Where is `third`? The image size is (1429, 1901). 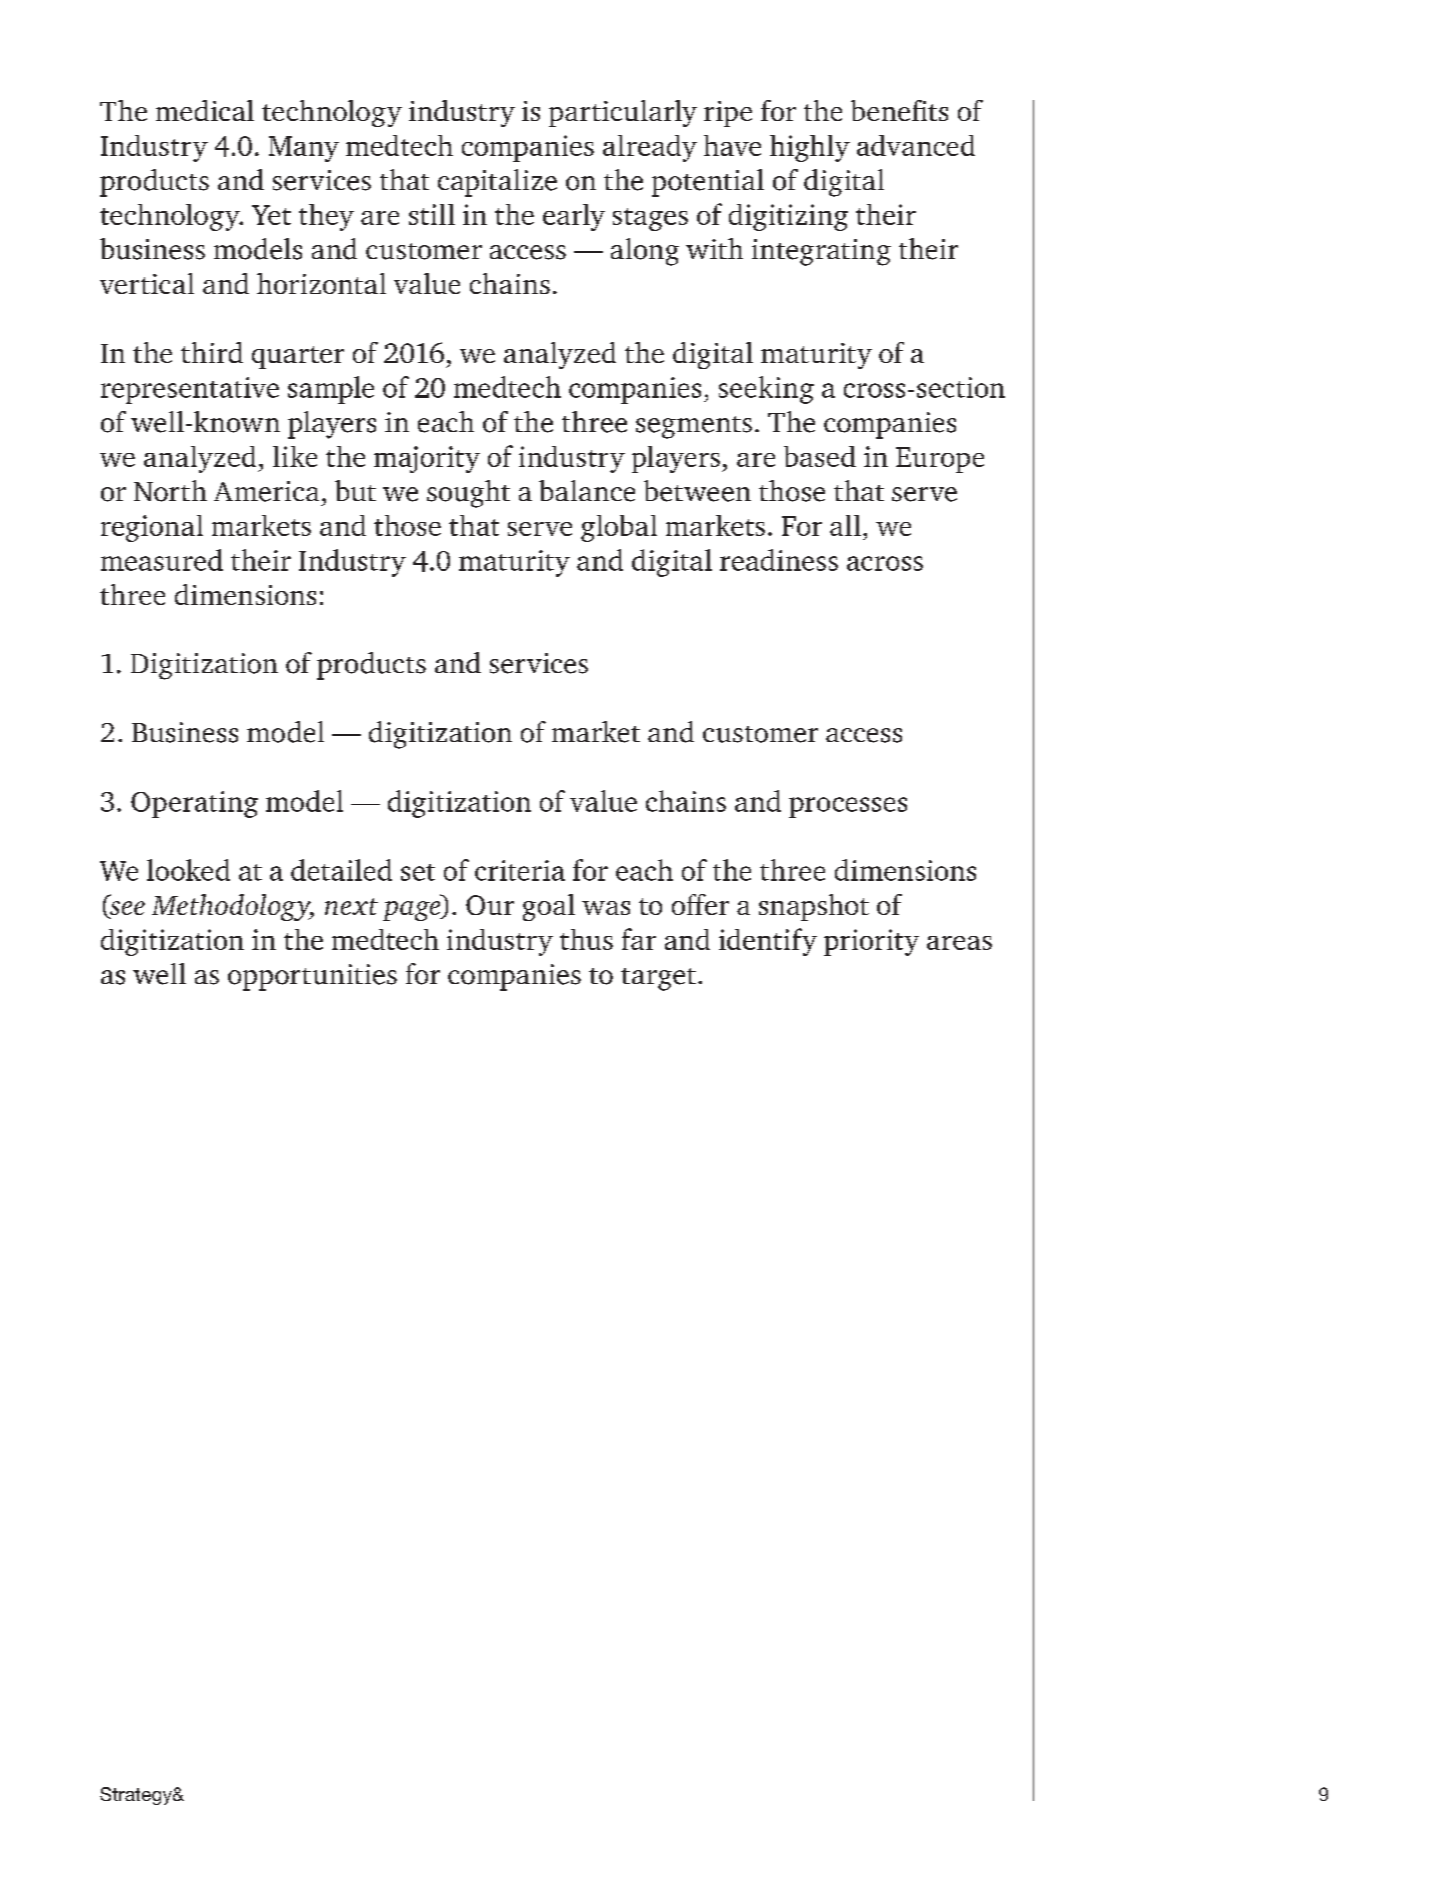
third is located at coordinates (212, 352).
